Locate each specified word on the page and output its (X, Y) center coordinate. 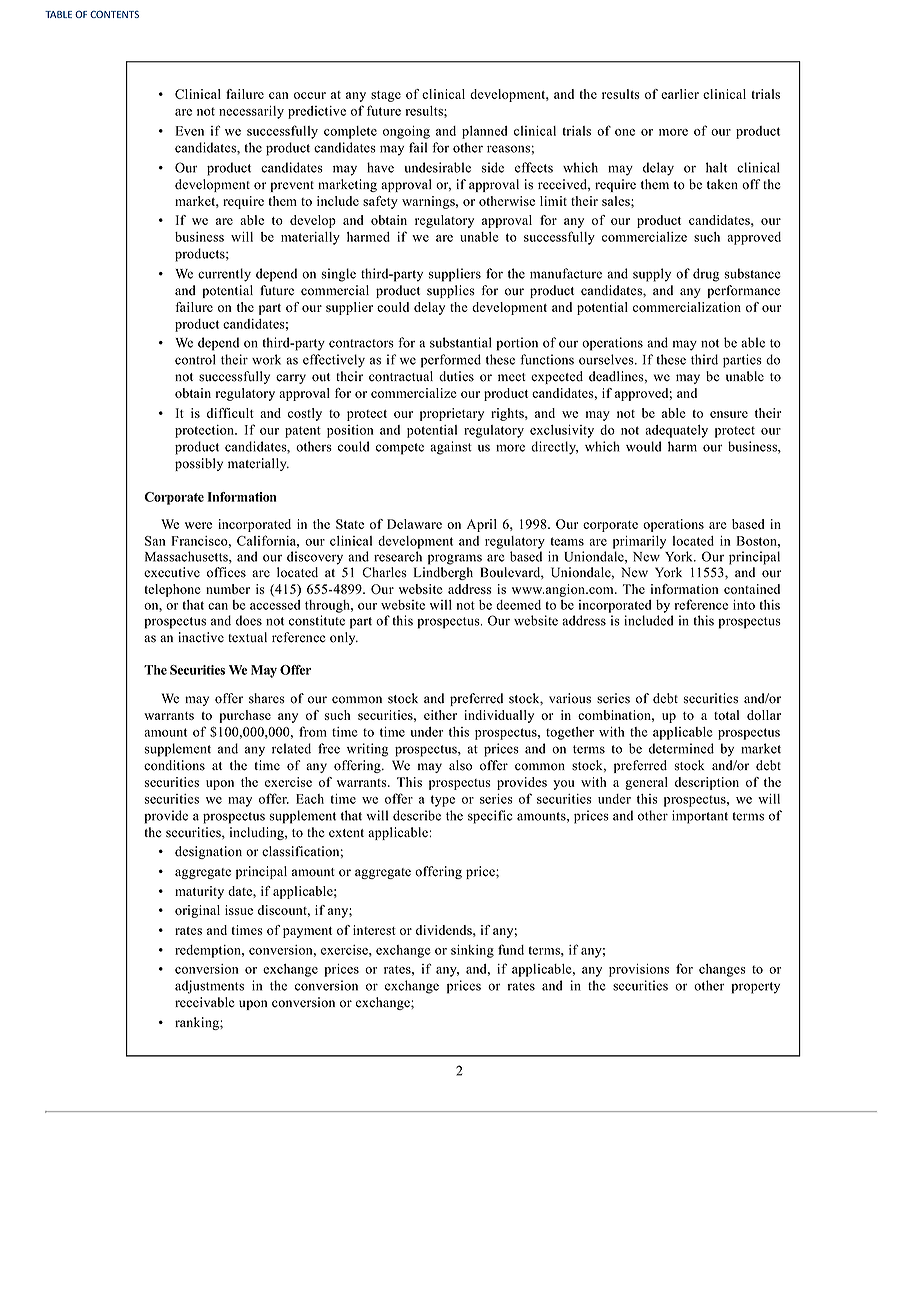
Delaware (414, 524)
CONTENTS (114, 14)
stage (386, 96)
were (198, 525)
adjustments (209, 987)
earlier (680, 94)
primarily (639, 542)
